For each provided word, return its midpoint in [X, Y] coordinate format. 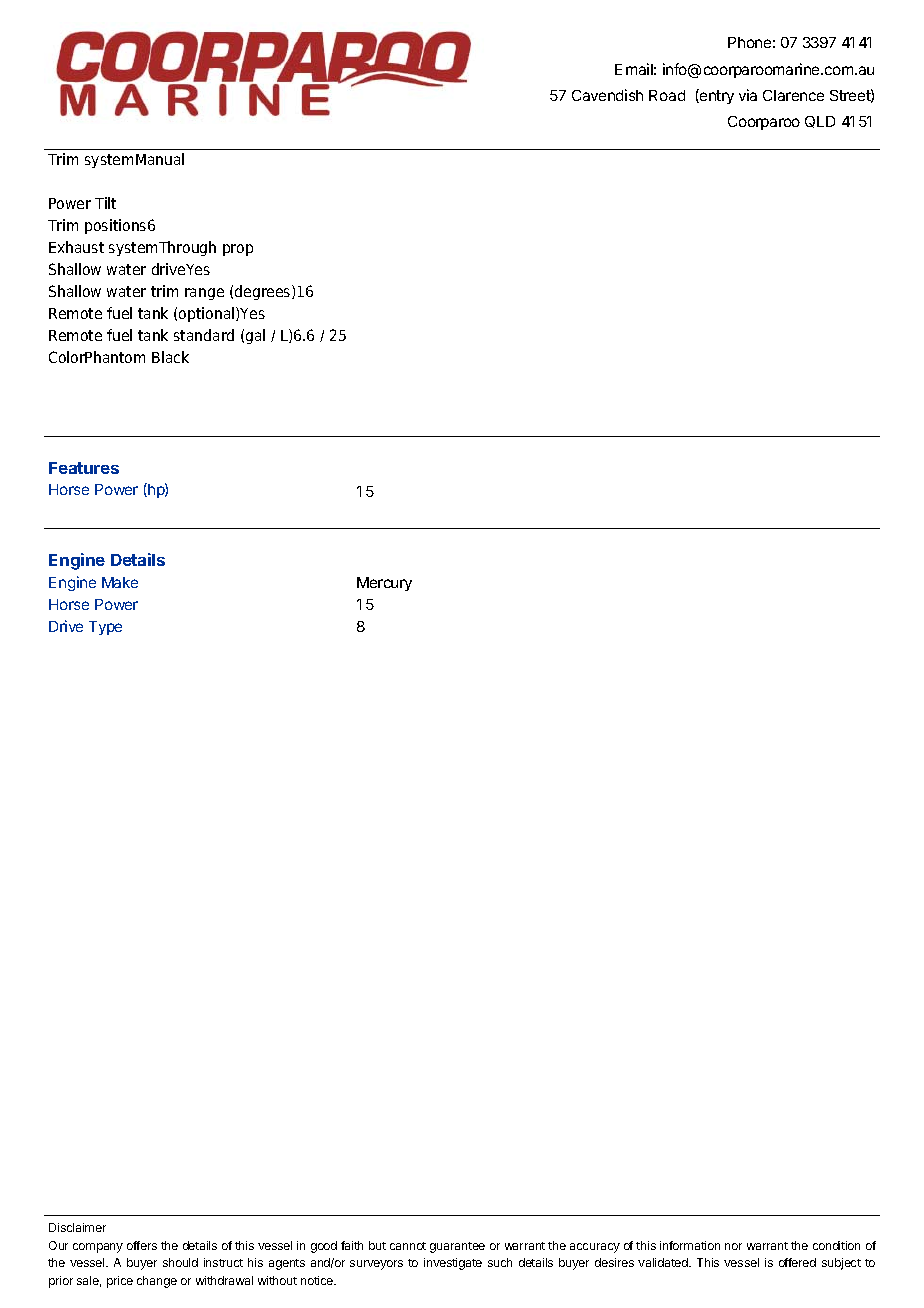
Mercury [384, 584]
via [748, 95]
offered [797, 1262]
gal [255, 336]
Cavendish [607, 95]
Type [105, 628]
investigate [453, 1264]
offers [142, 1245]
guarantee [457, 1247]
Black [170, 357]
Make [120, 582]
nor [733, 1246]
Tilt [105, 203]
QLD [820, 122]
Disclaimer [77, 1227]
